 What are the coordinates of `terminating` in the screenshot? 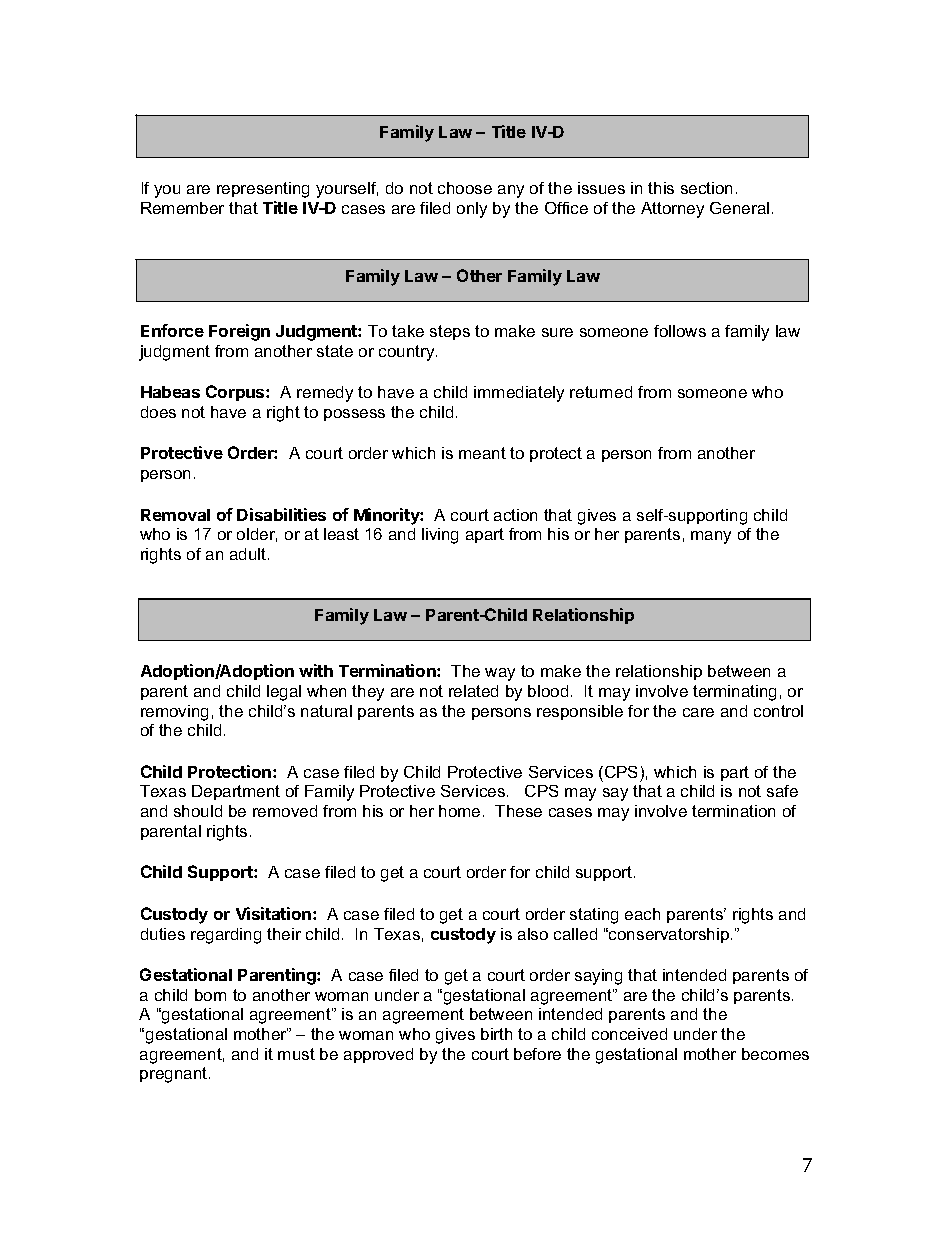 It's located at (734, 693).
